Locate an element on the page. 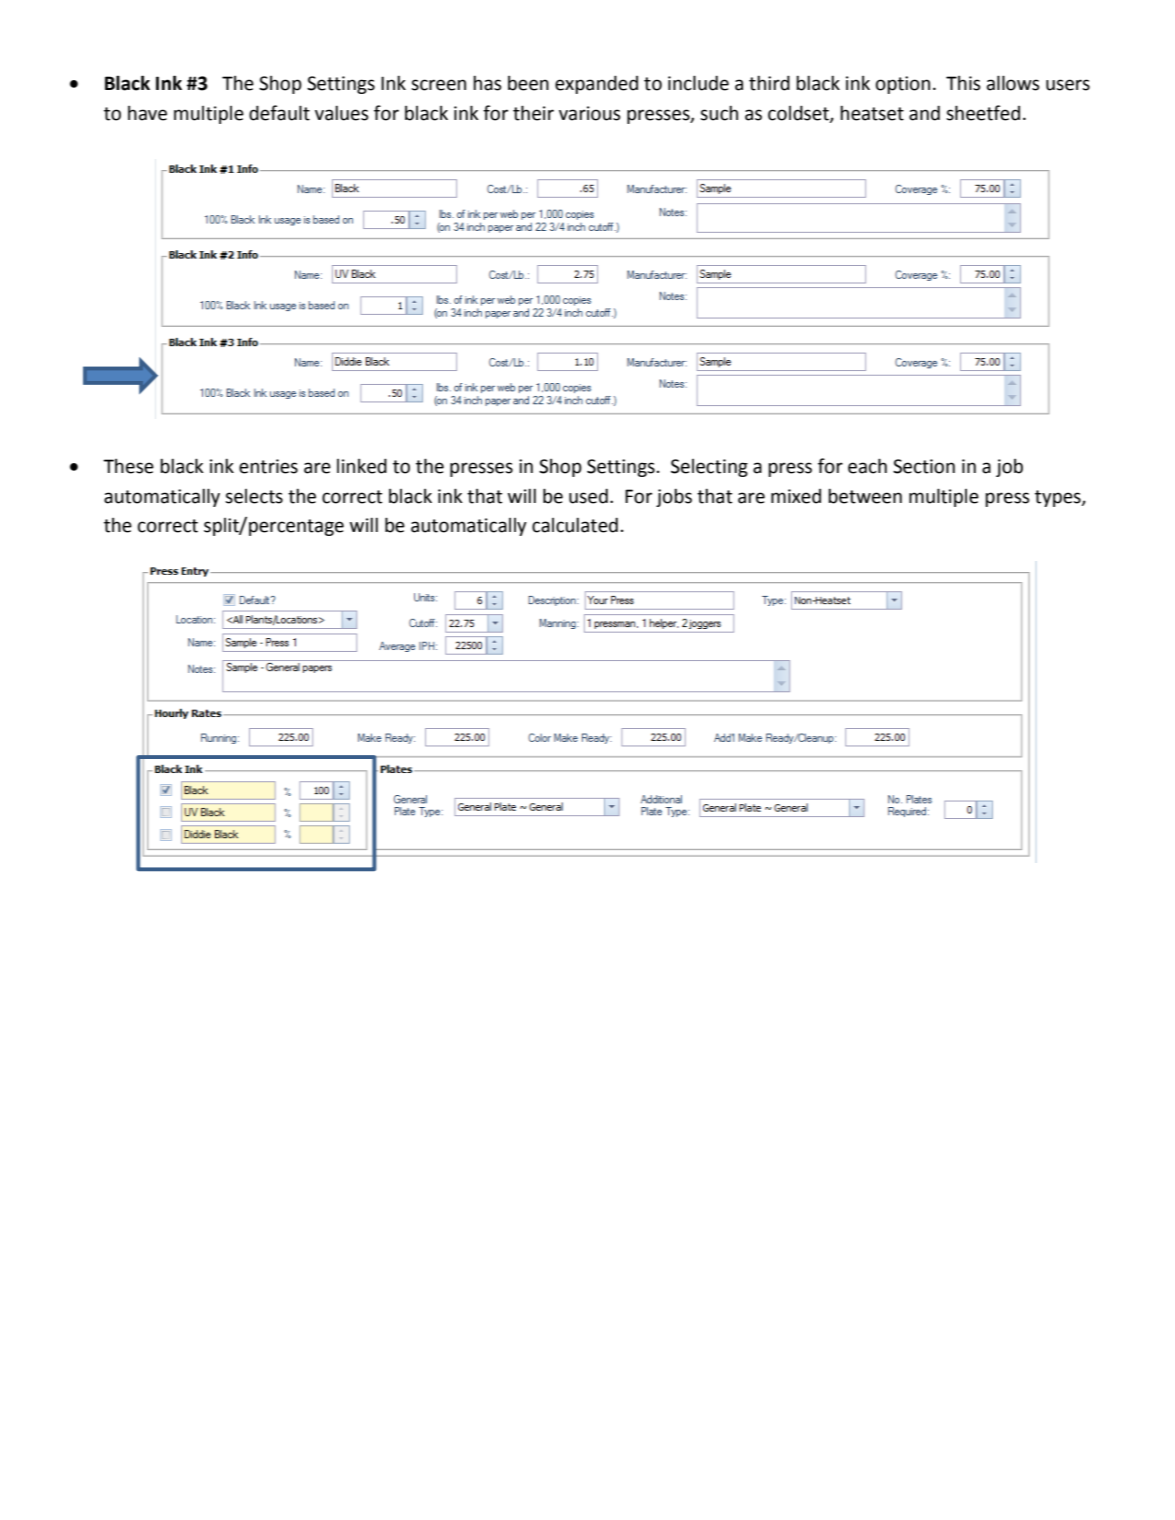  default is located at coordinates (279, 113).
